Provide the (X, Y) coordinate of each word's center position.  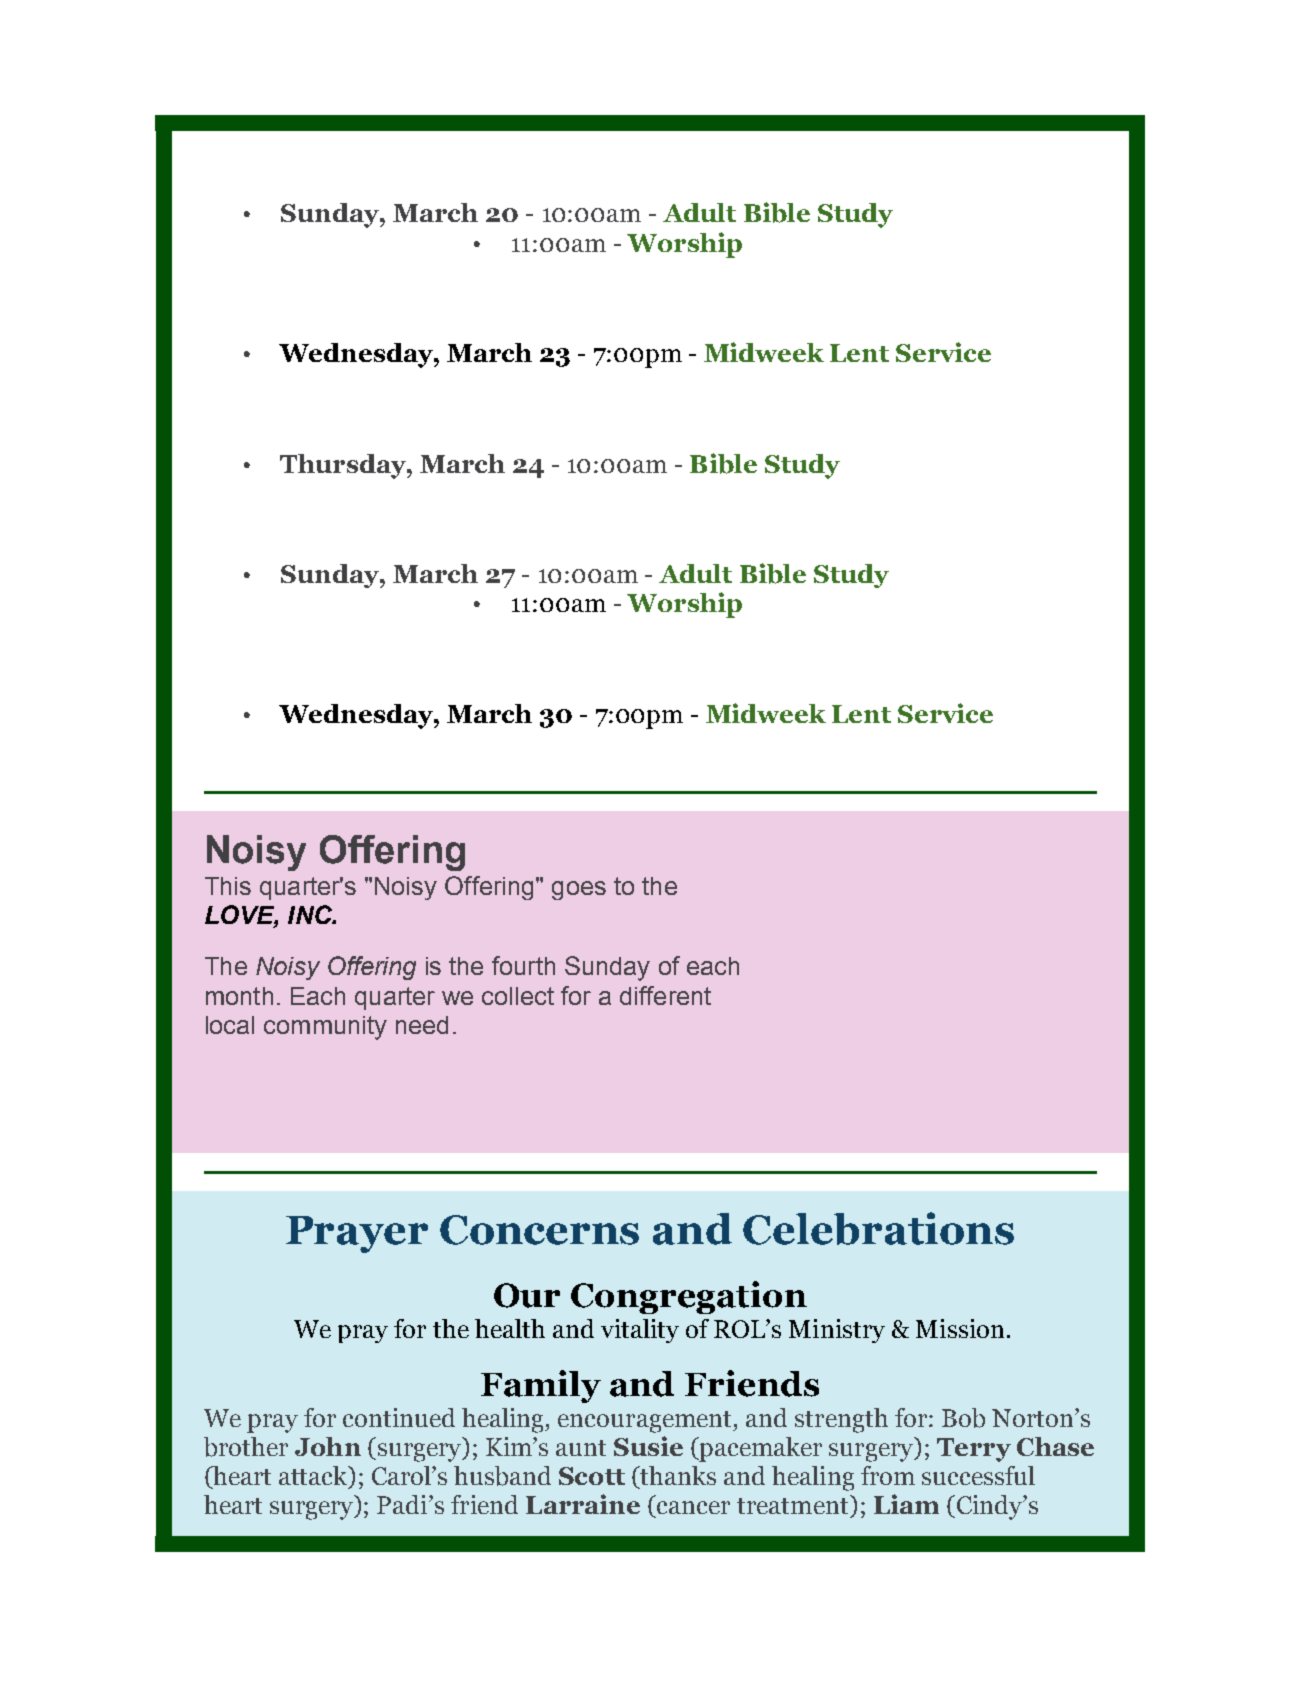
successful (978, 1475)
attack (314, 1477)
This (228, 886)
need (422, 1025)
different (665, 995)
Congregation (689, 1297)
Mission (960, 1328)
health (510, 1328)
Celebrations (878, 1228)
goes (579, 890)
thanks (677, 1477)
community (325, 1028)
